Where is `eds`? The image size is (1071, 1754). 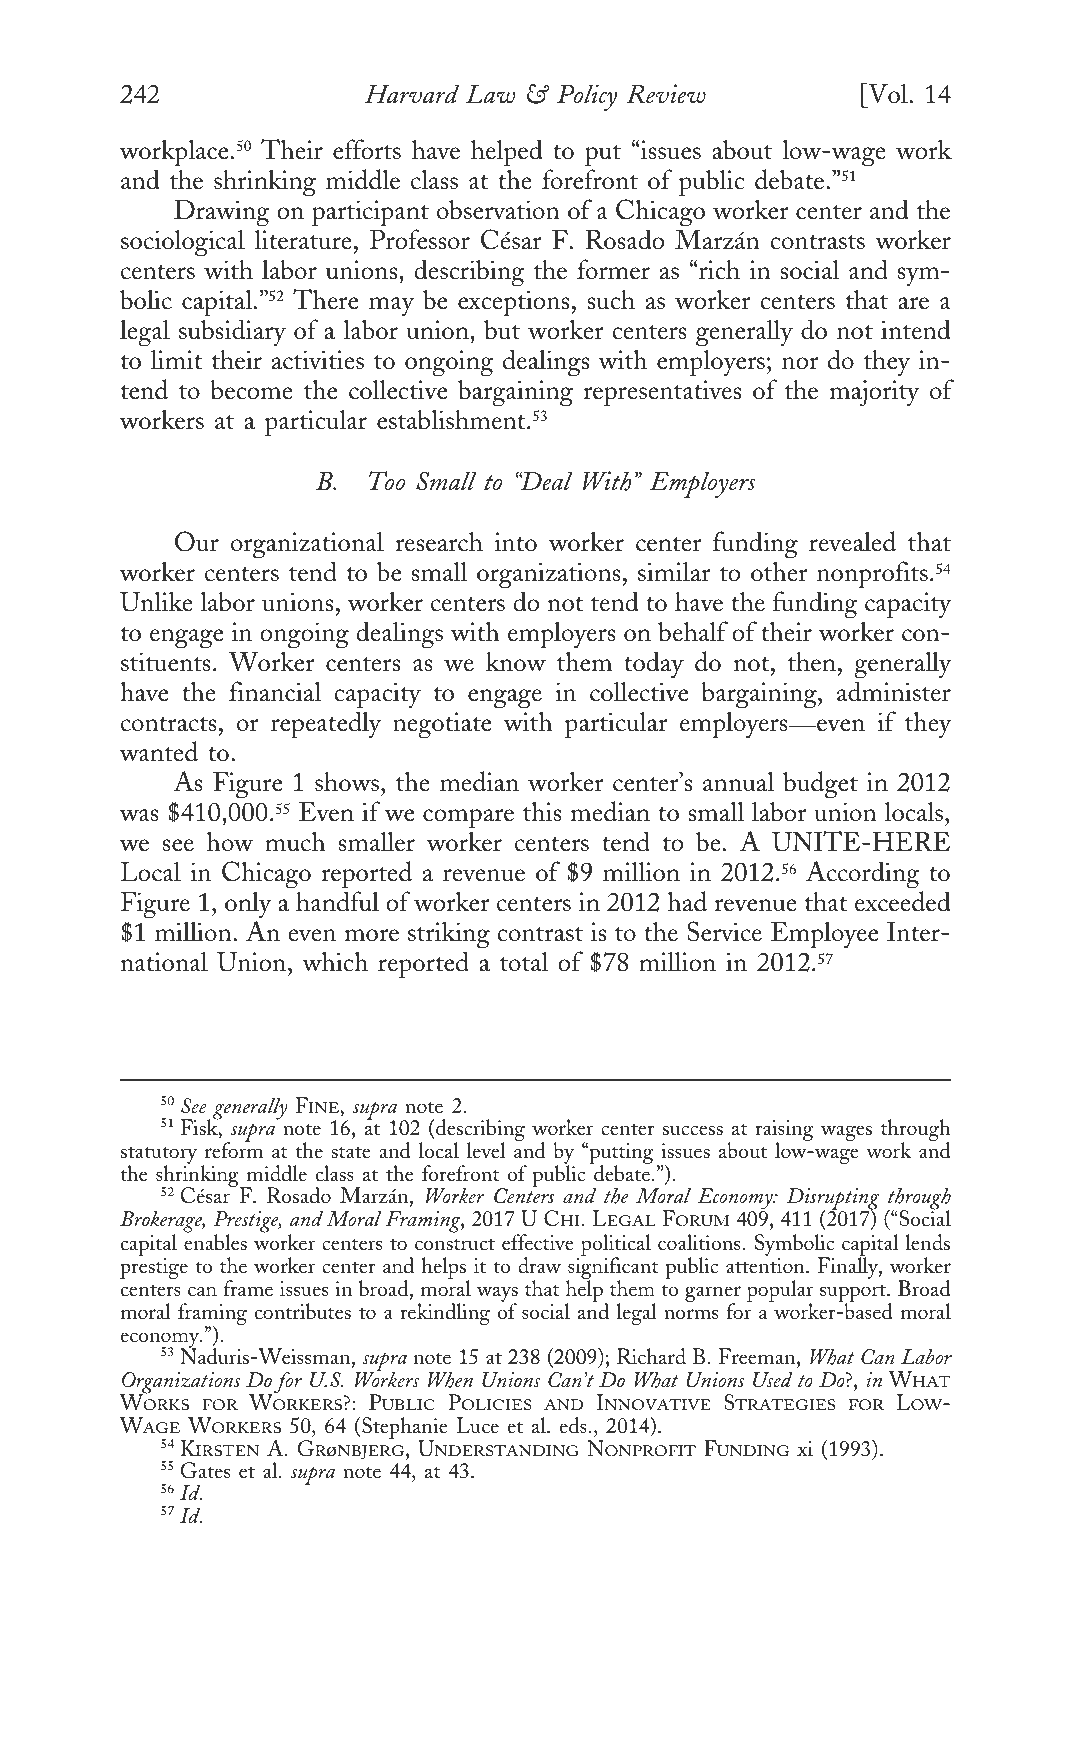
eds is located at coordinates (573, 1425).
